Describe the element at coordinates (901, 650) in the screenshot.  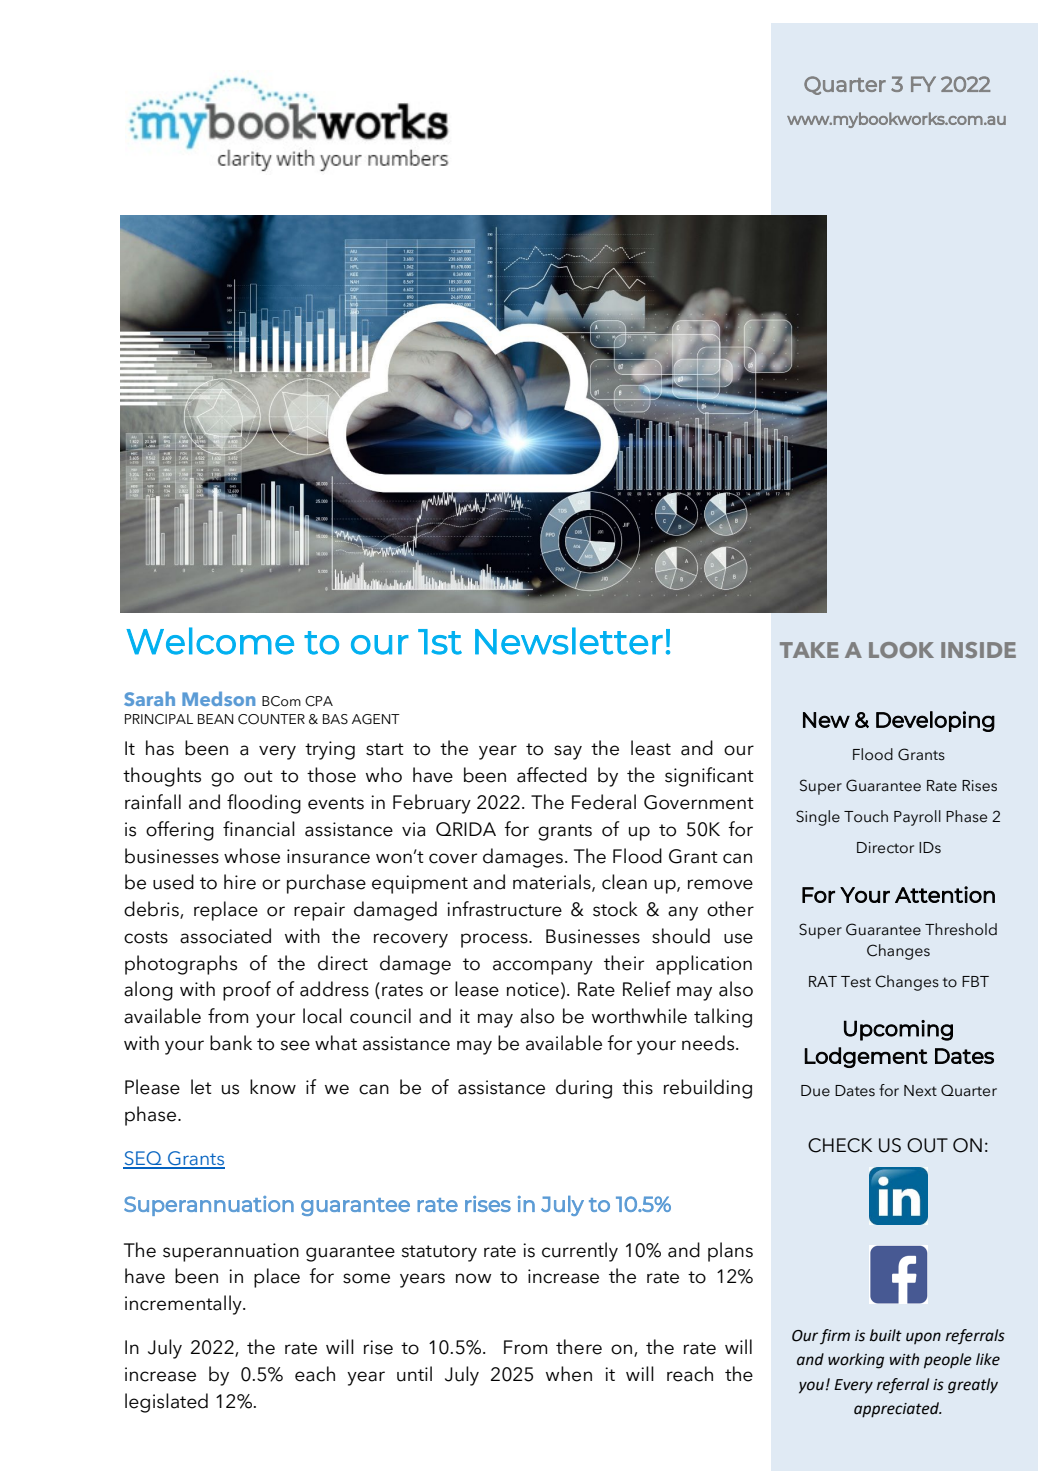
I see `LOOK` at that location.
